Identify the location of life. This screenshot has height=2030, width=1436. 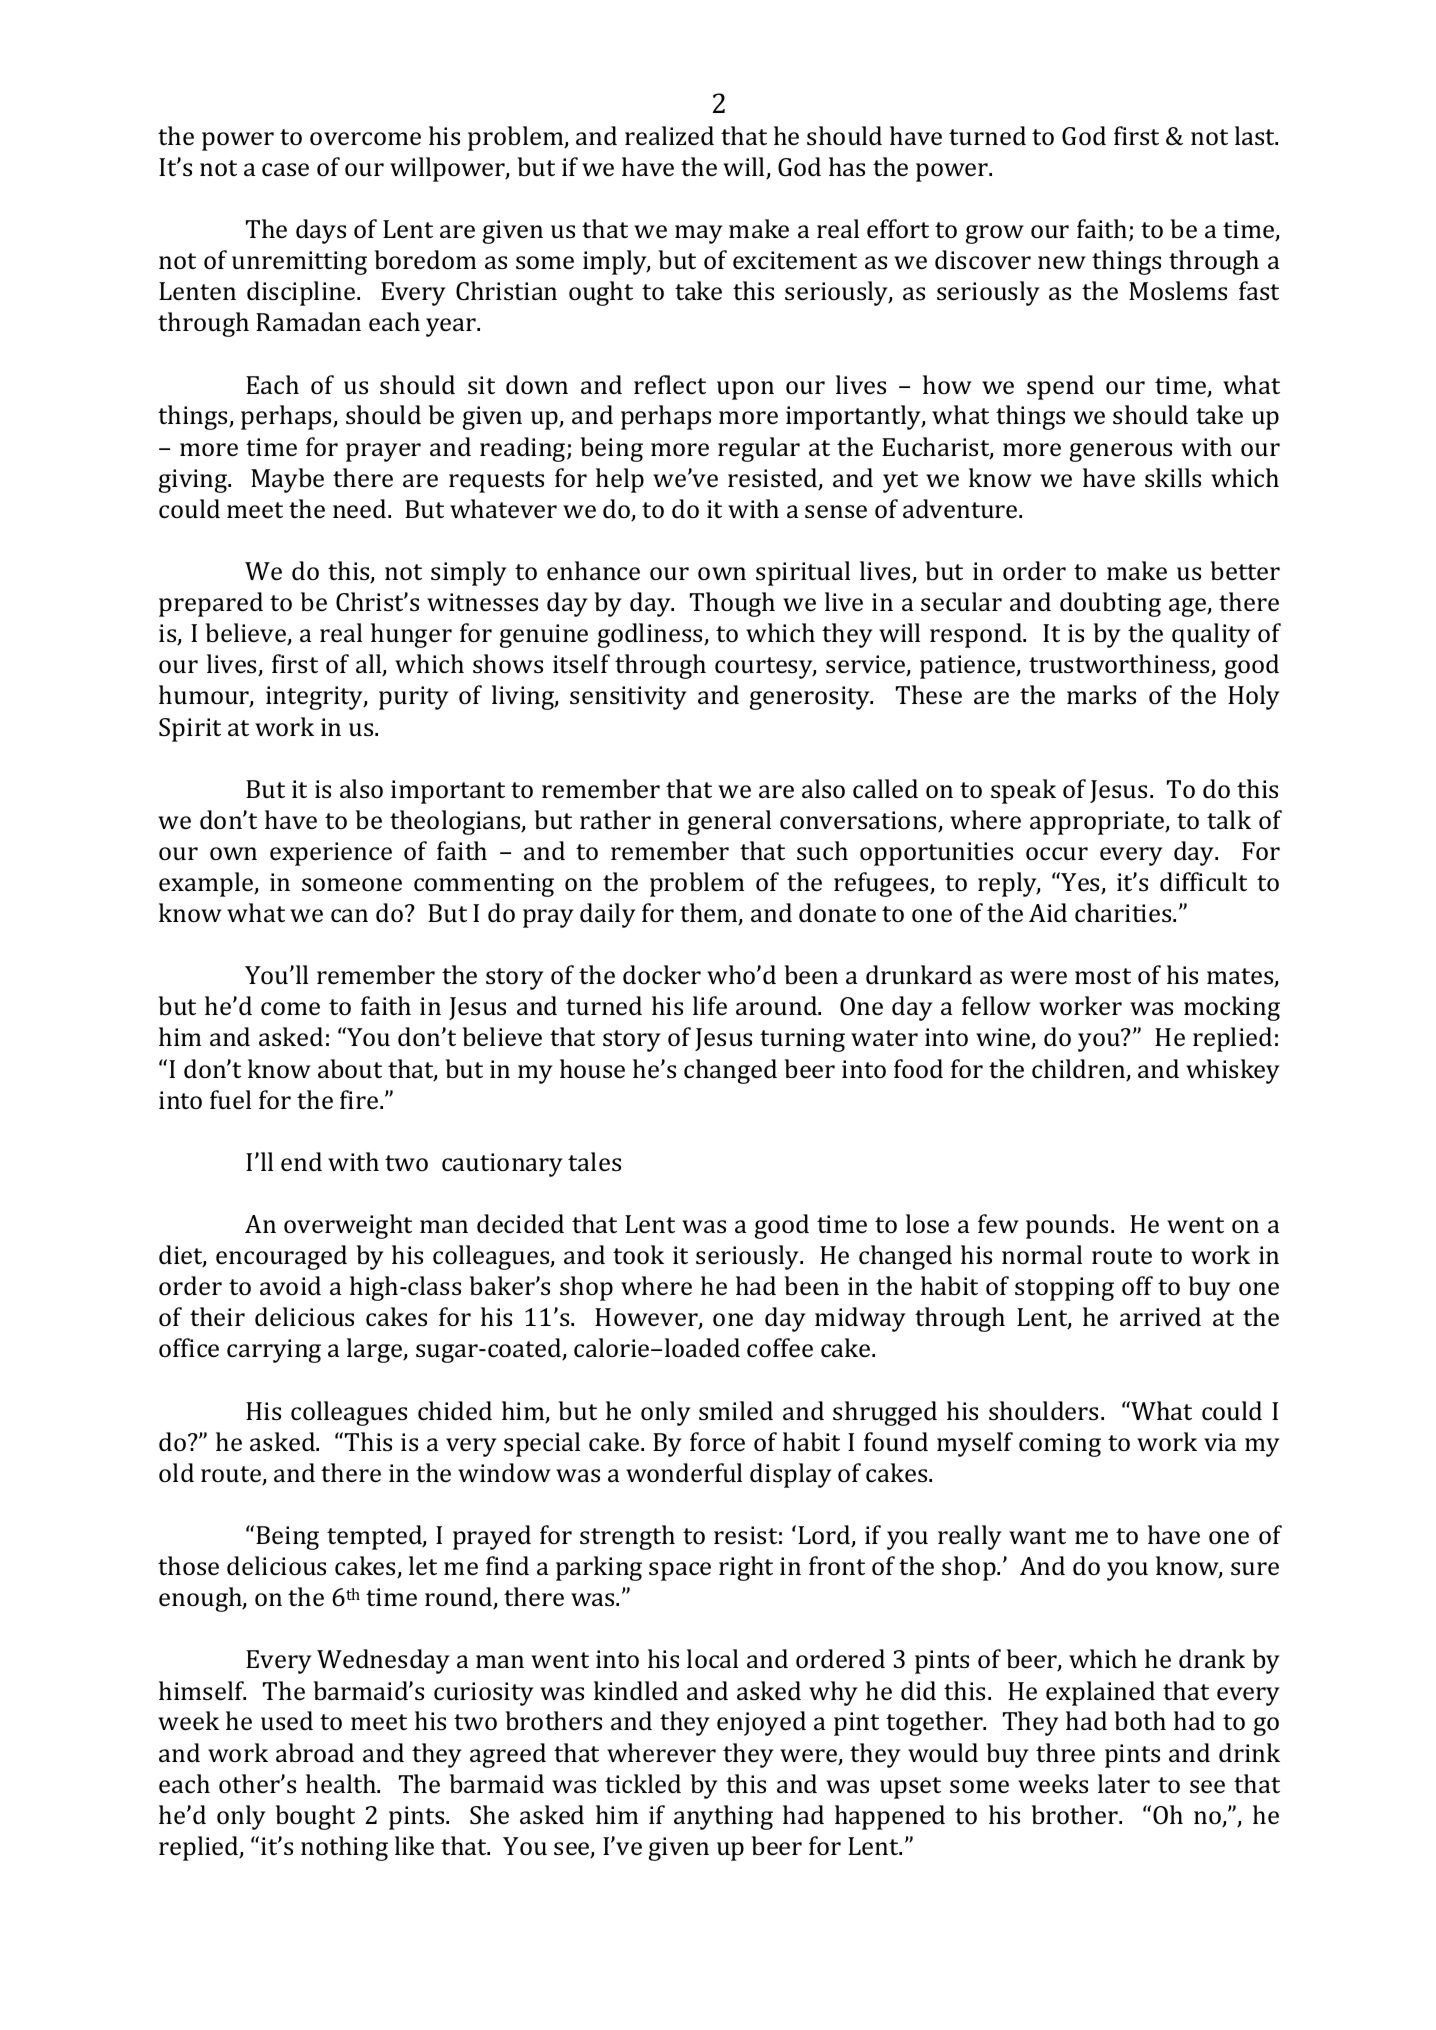
(710, 1006).
